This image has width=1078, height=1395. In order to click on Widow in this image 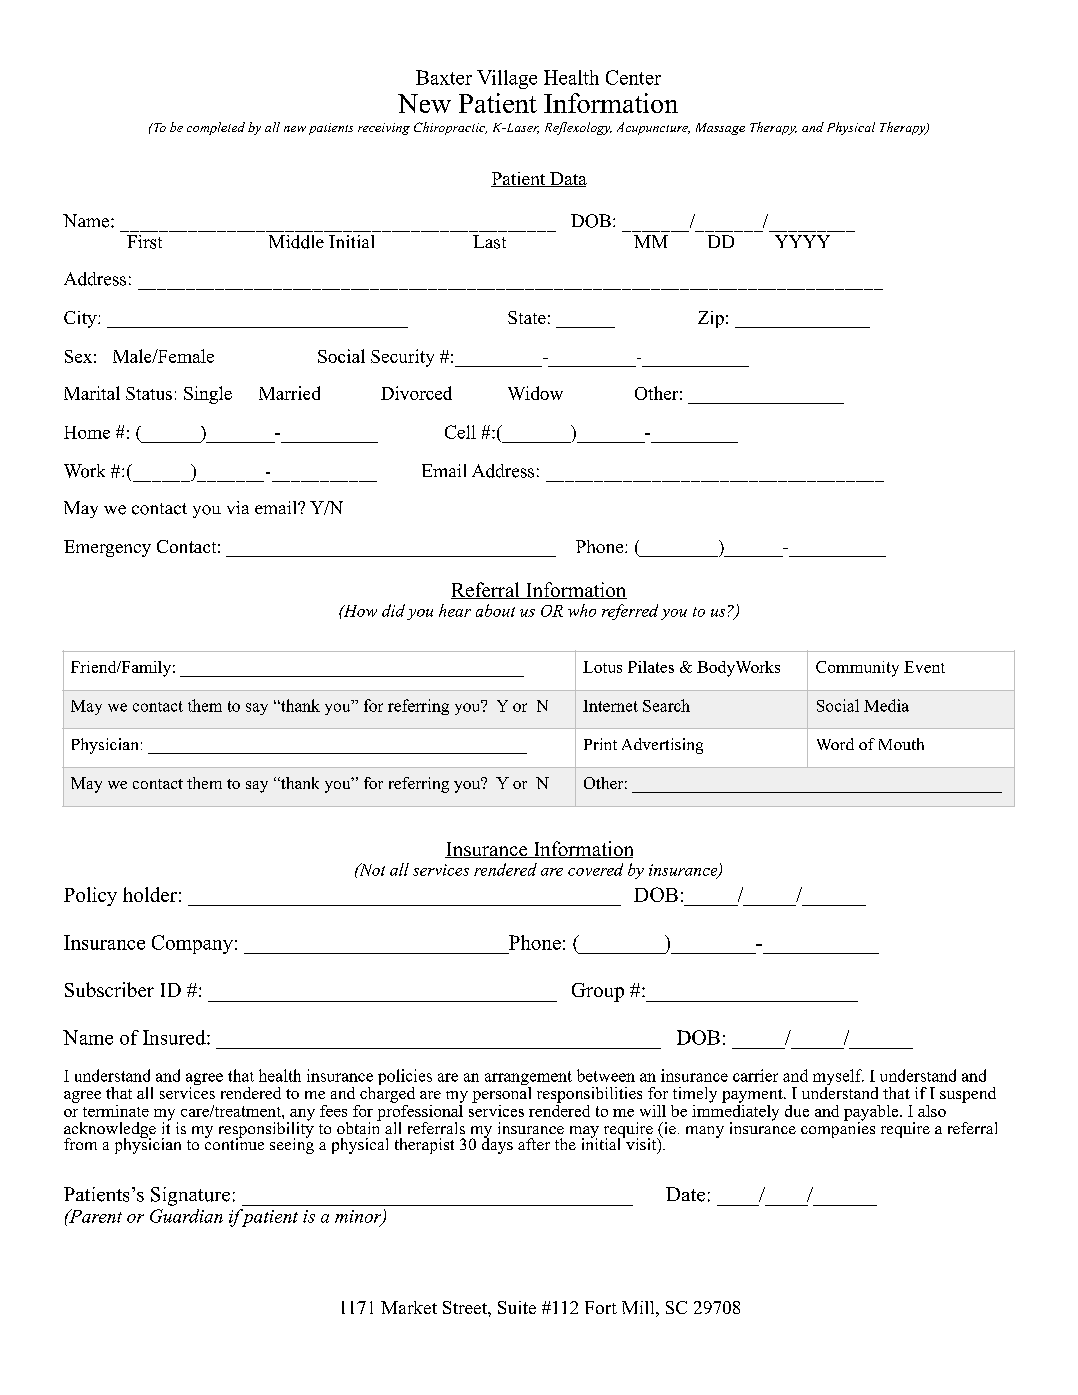, I will do `click(535, 393)`.
